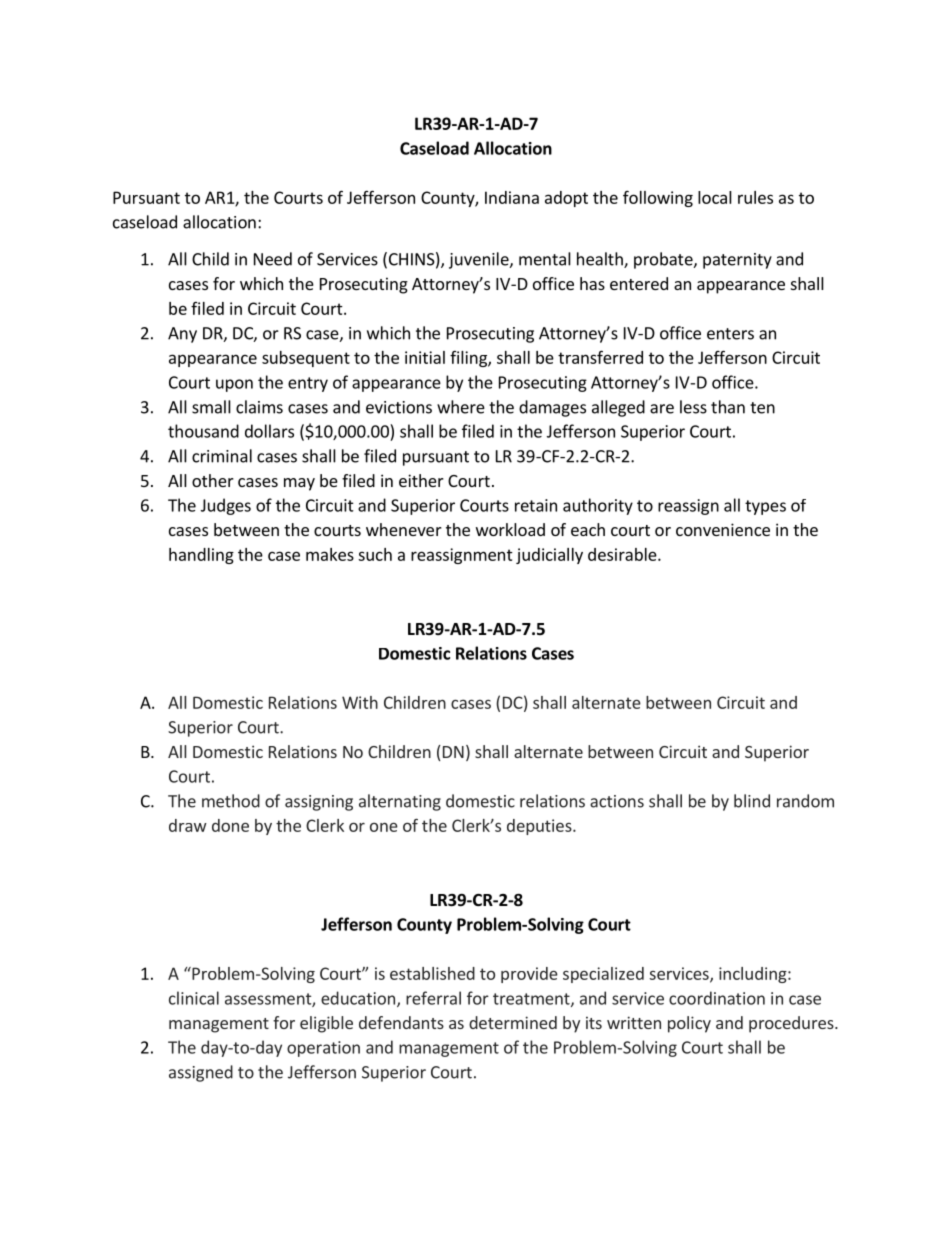  Describe the element at coordinates (723, 529) in the screenshot. I see `convenience` at that location.
